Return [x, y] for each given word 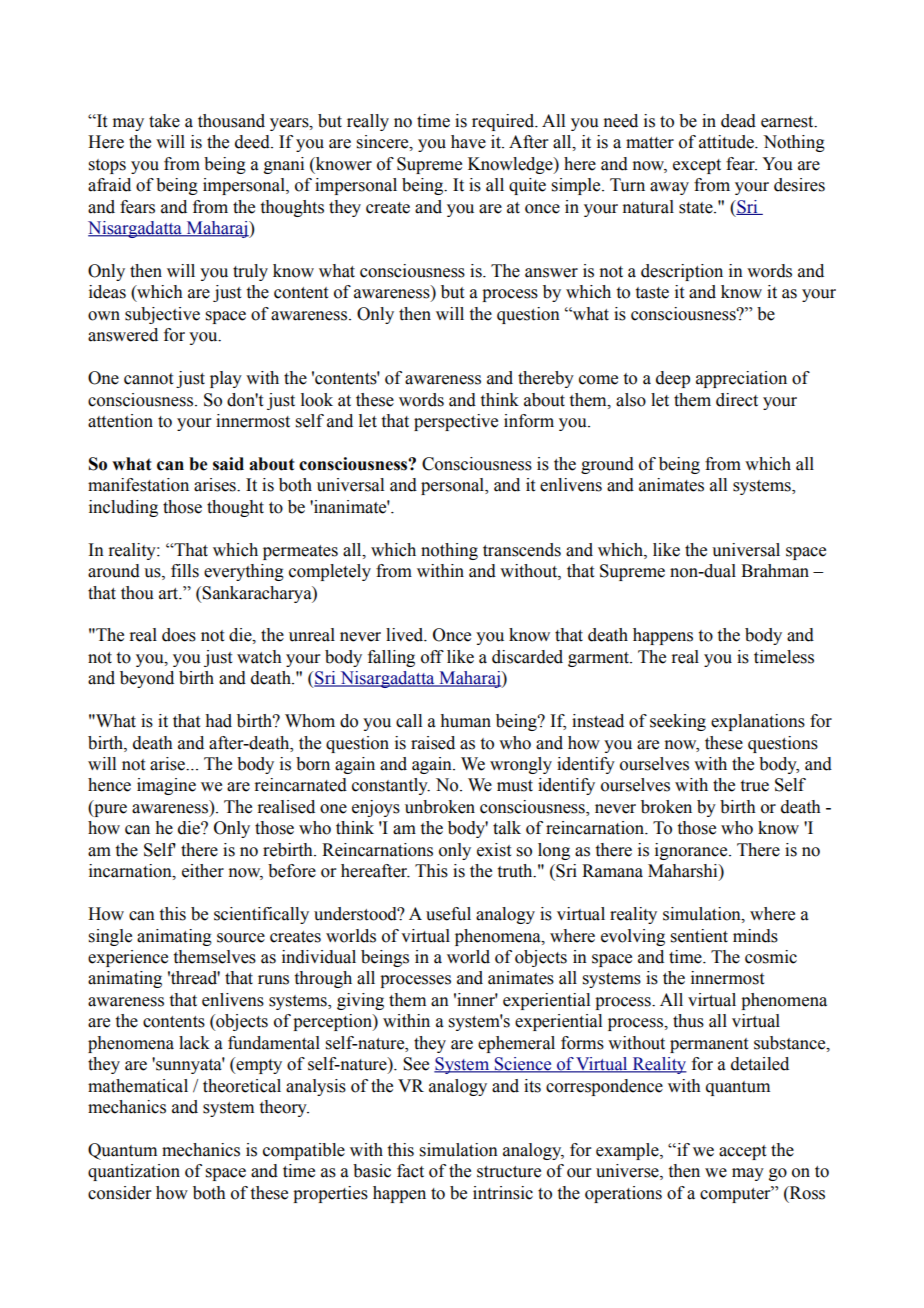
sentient [699, 936]
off [432, 657]
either [203, 871]
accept [742, 1152]
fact [410, 1171]
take [164, 121]
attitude [727, 142]
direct [737, 400]
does [179, 635]
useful [448, 914]
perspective [456, 422]
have [468, 142]
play [226, 379]
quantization [134, 1172]
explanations [758, 722]
